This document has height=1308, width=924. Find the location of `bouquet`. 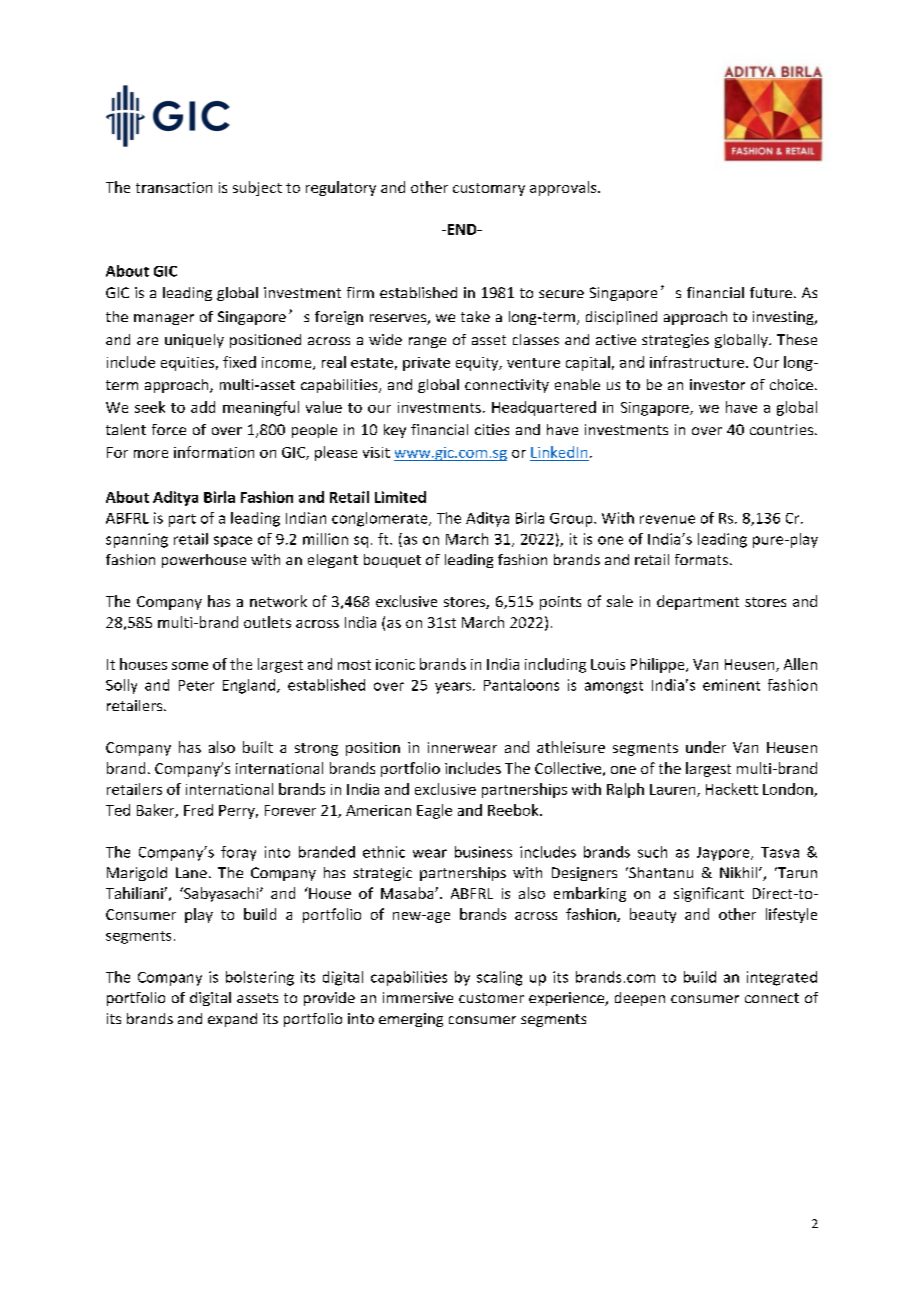

bouquet is located at coordinates (392, 561).
